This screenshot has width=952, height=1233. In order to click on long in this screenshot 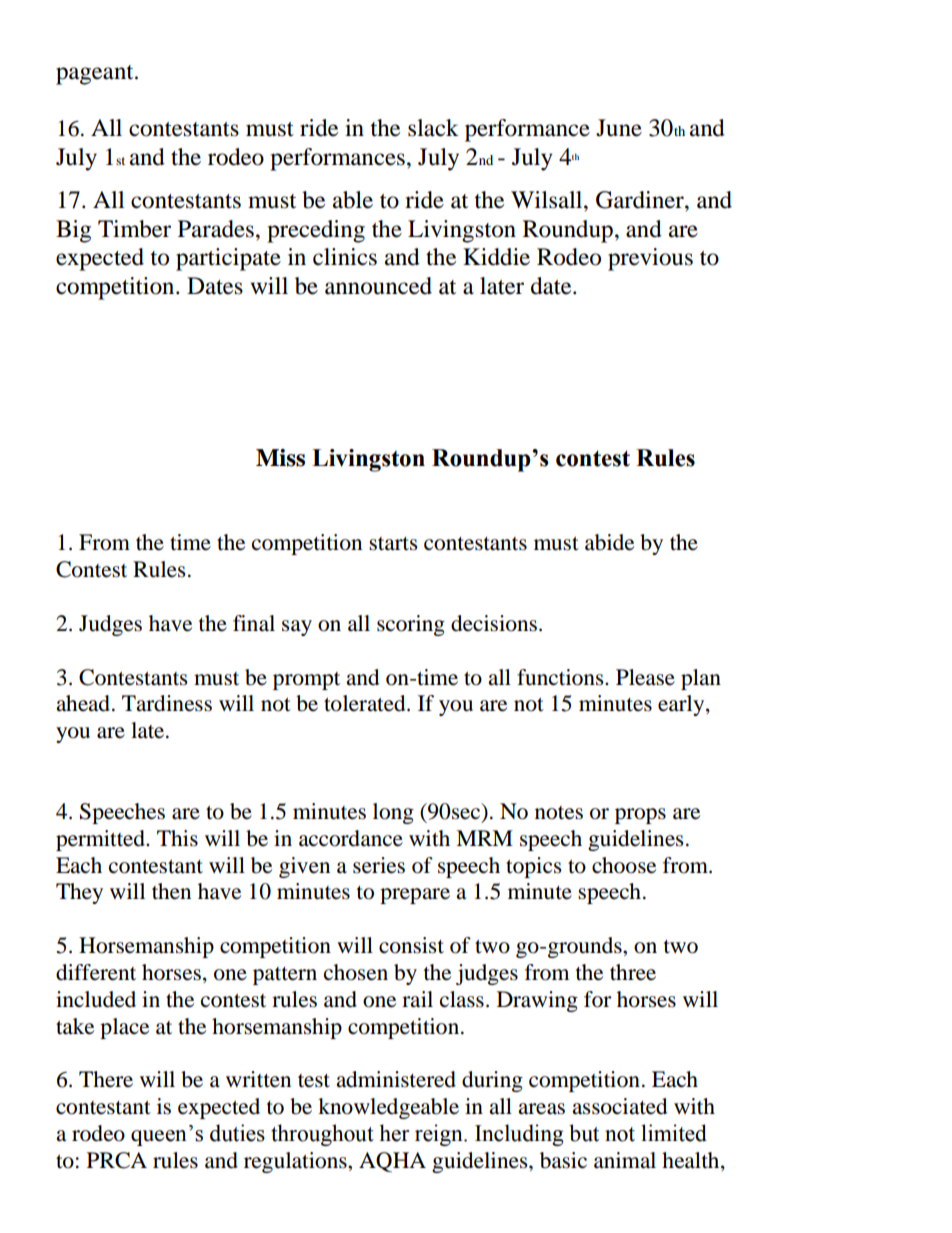, I will do `click(393, 813)`.
